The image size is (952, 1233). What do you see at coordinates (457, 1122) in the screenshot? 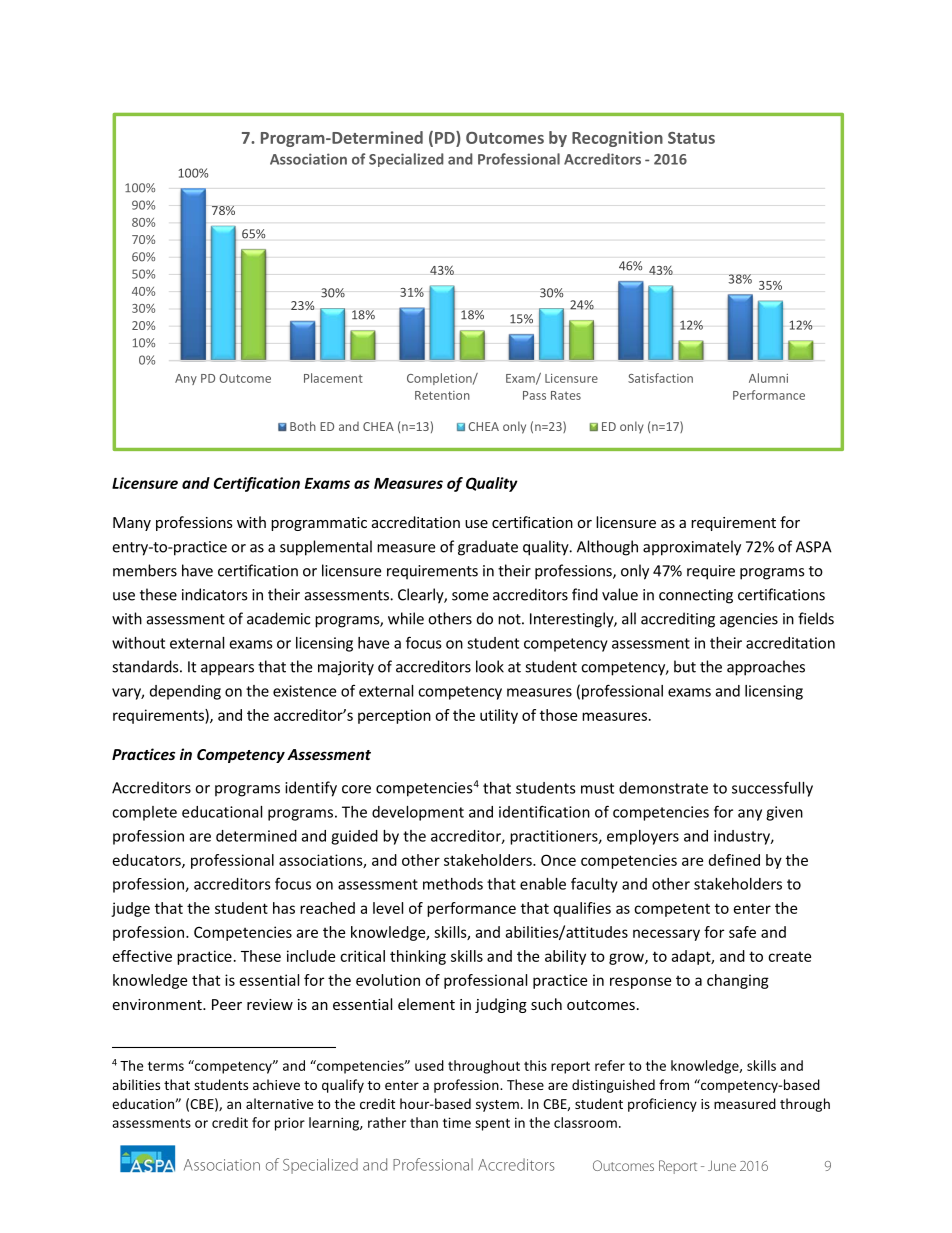
I see `time` at bounding box center [457, 1122].
